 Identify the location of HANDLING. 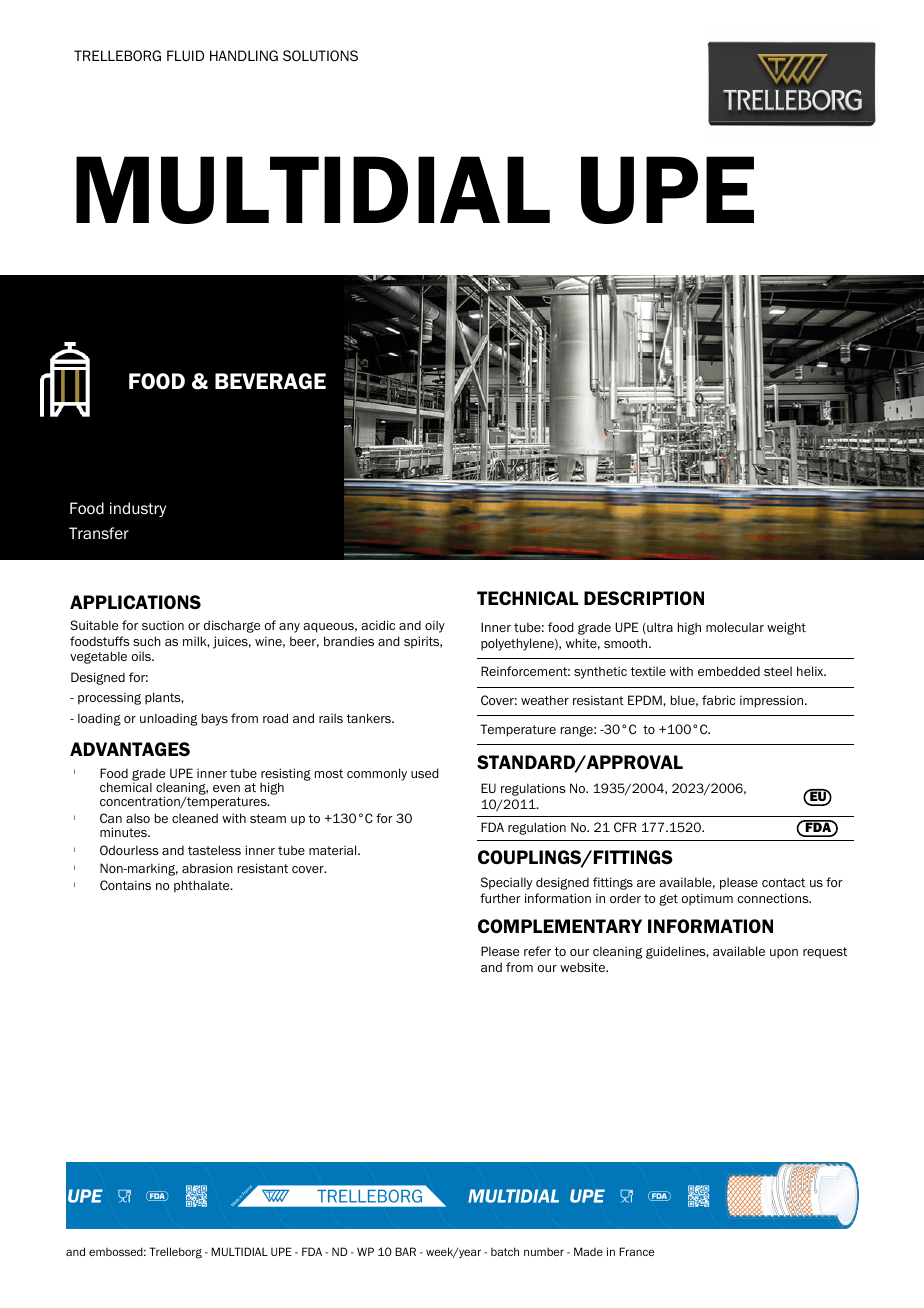
(244, 56).
